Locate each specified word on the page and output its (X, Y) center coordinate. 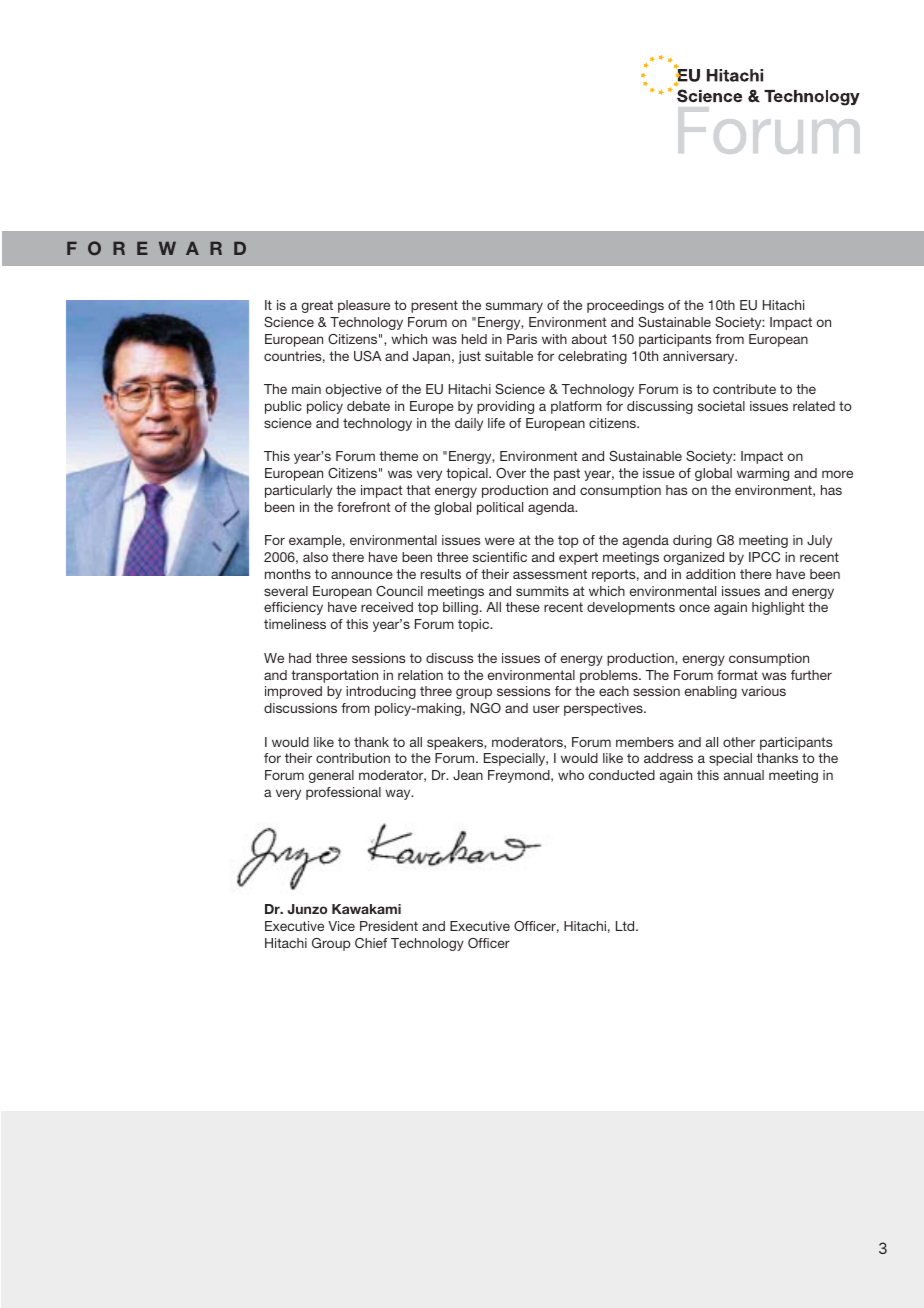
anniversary (700, 357)
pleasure (364, 306)
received (387, 607)
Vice (341, 926)
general (331, 776)
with (554, 339)
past (567, 474)
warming (763, 474)
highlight (778, 608)
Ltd (626, 926)
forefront (364, 507)
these (523, 607)
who (571, 775)
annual (744, 775)
